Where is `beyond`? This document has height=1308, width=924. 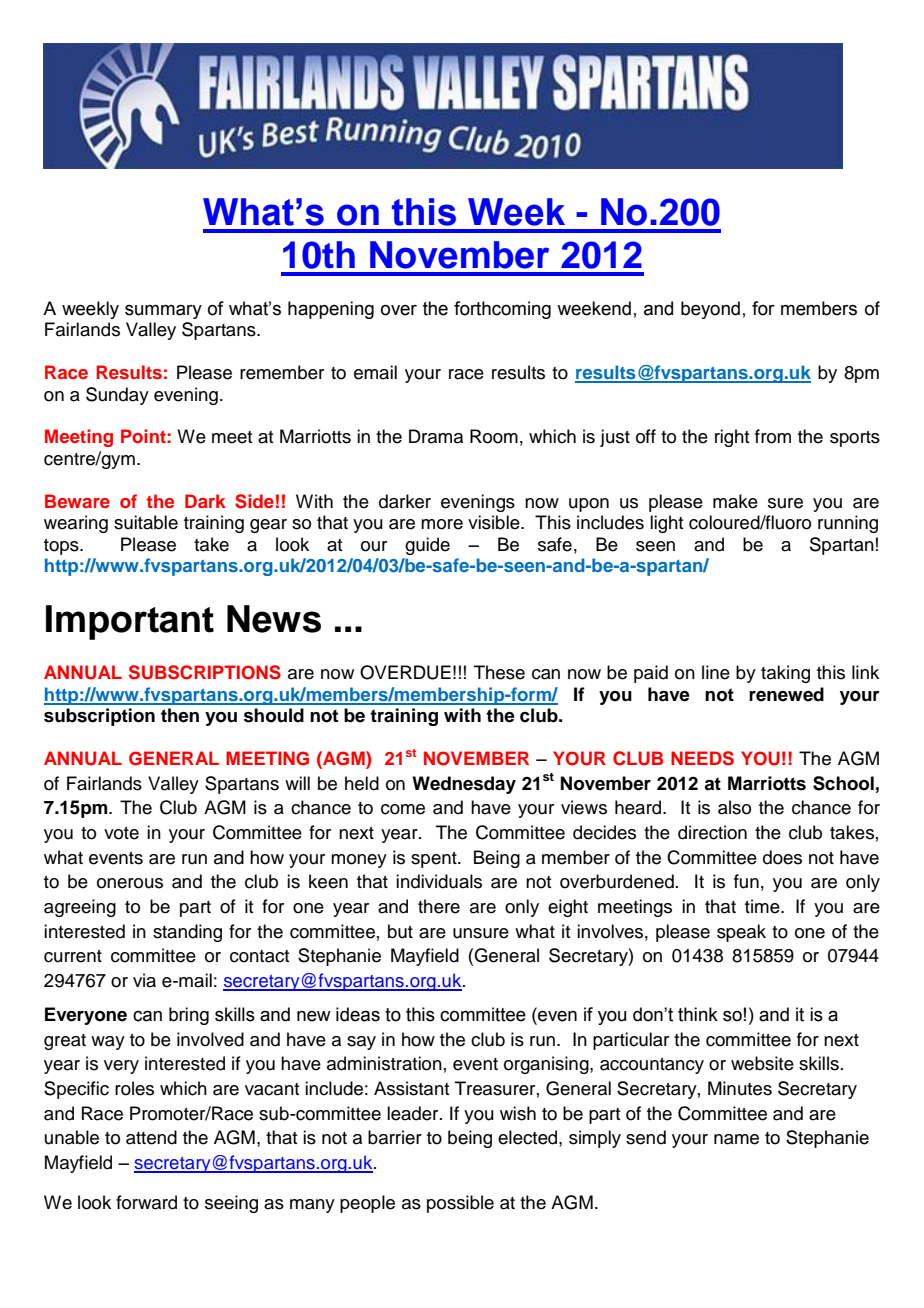
beyond is located at coordinates (710, 310).
